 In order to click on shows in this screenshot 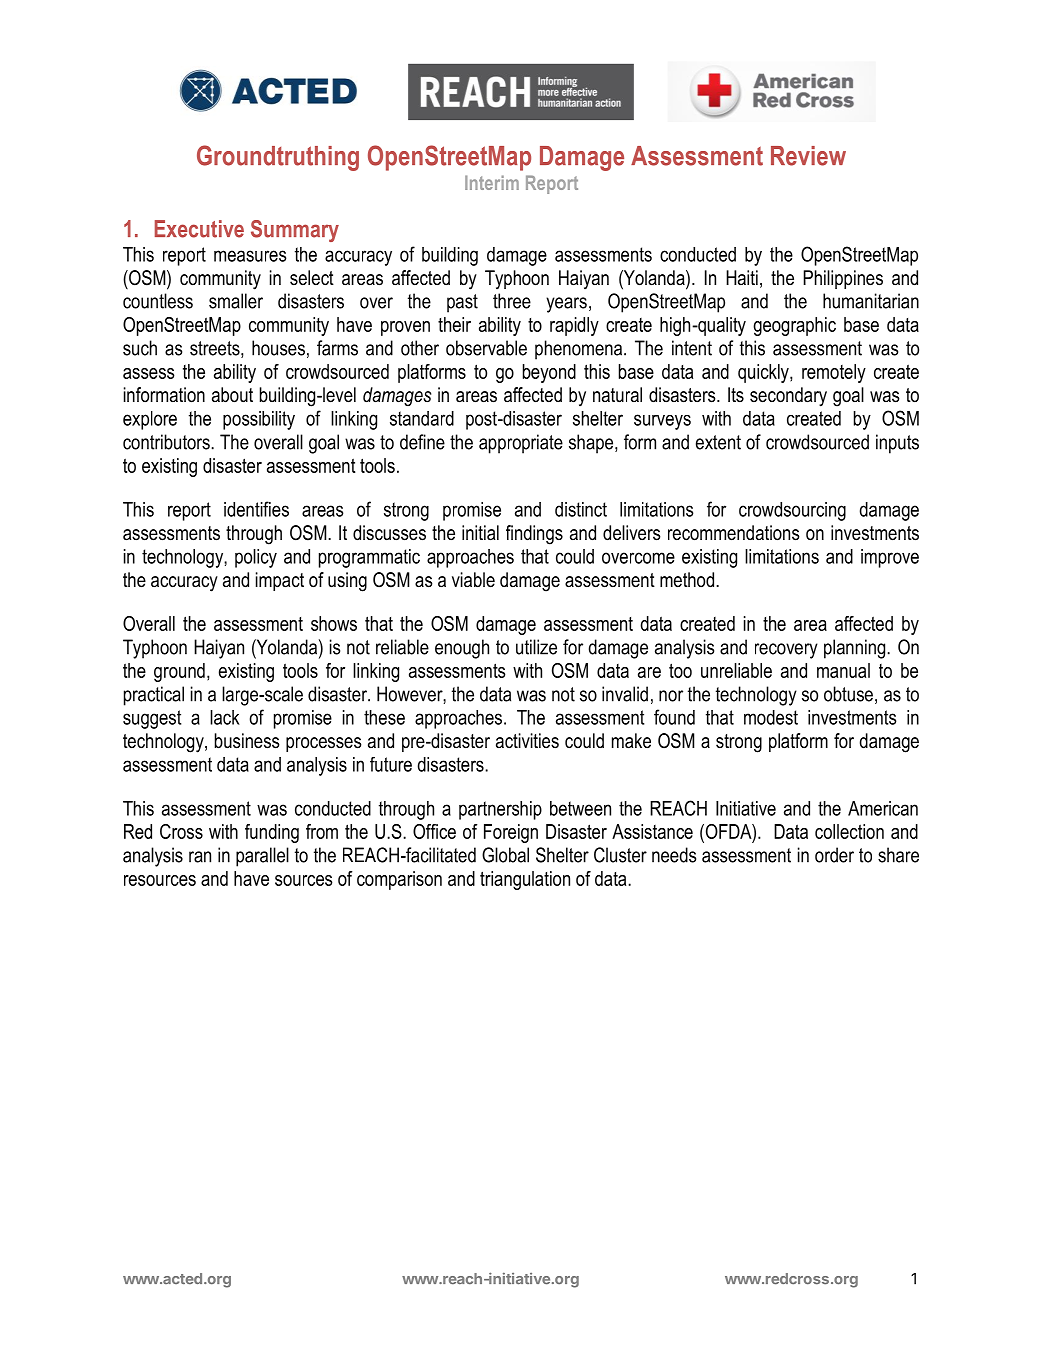, I will do `click(334, 623)`.
